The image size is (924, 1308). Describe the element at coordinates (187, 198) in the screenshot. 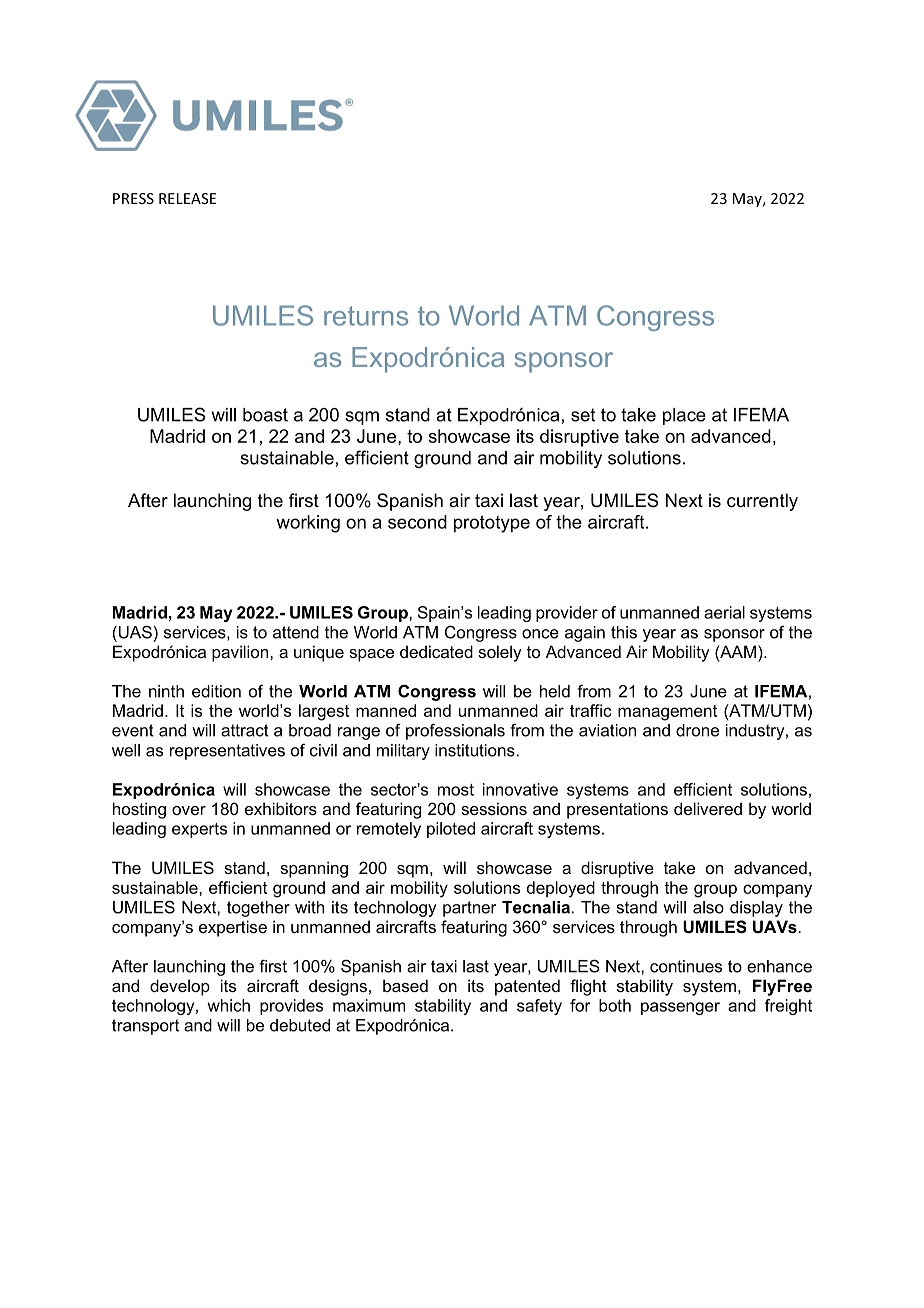

I see `RELEASE` at that location.
